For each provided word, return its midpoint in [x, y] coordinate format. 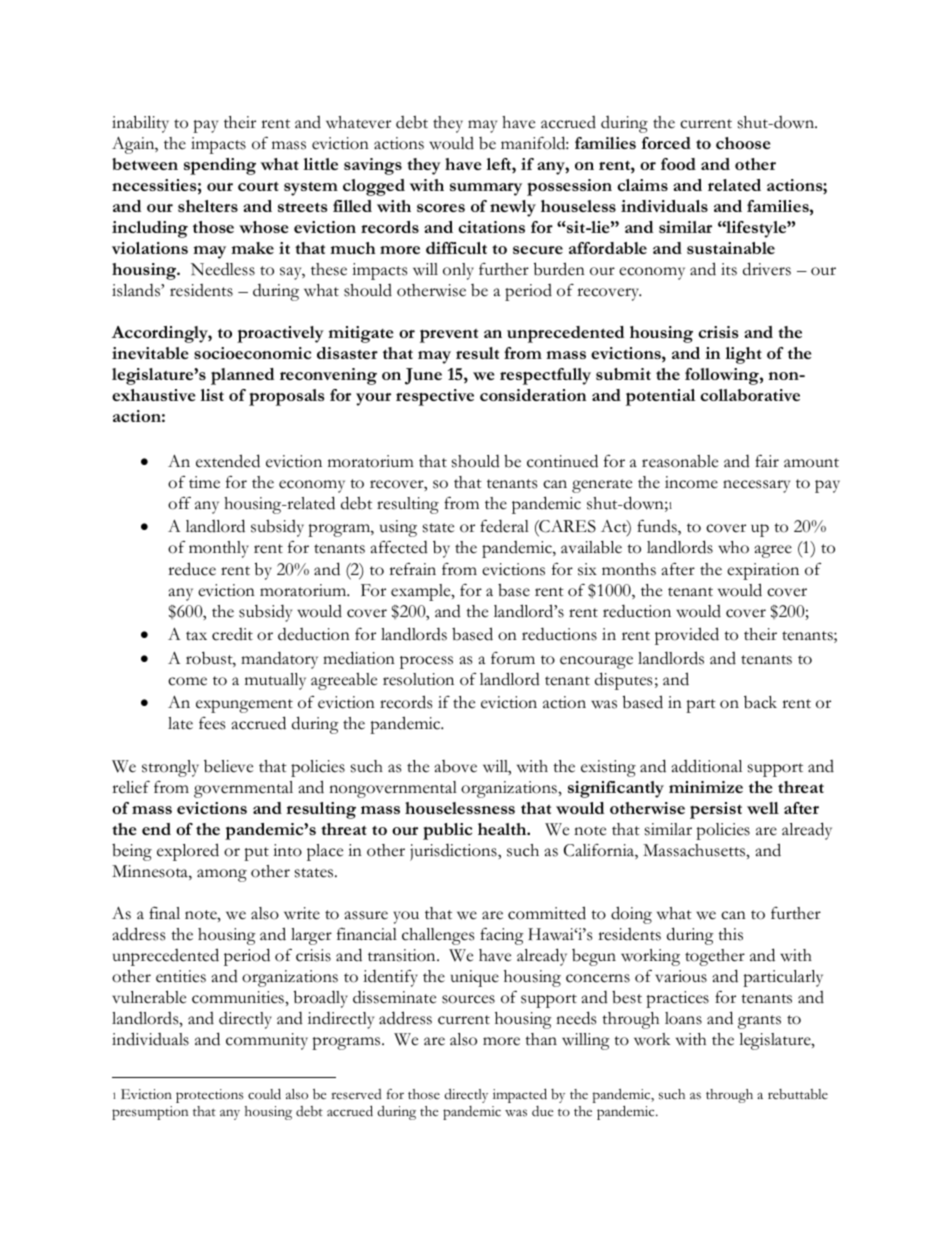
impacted [520, 1095]
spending [220, 166]
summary [486, 189]
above [456, 766]
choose [743, 143]
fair [767, 461]
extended [228, 461]
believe [228, 766]
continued [562, 461]
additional [707, 766]
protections [210, 1096]
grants [759, 1022]
